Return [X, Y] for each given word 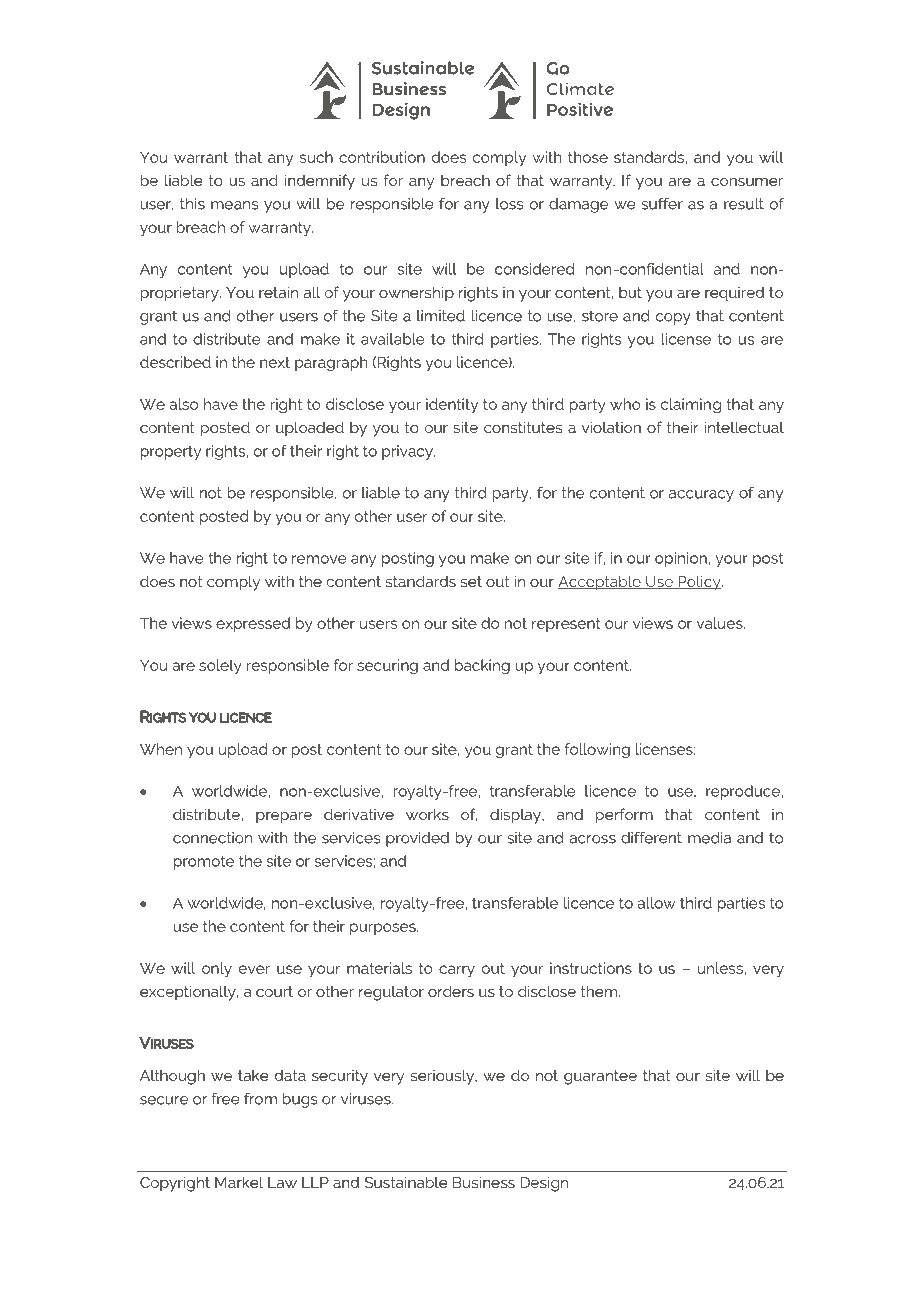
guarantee [600, 1077]
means [234, 205]
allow [657, 903]
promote [204, 862]
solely [220, 666]
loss [509, 204]
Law [282, 1182]
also [184, 404]
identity [452, 405]
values [721, 623]
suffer [662, 204]
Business [484, 1182]
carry [457, 971]
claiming [691, 405]
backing [482, 666]
